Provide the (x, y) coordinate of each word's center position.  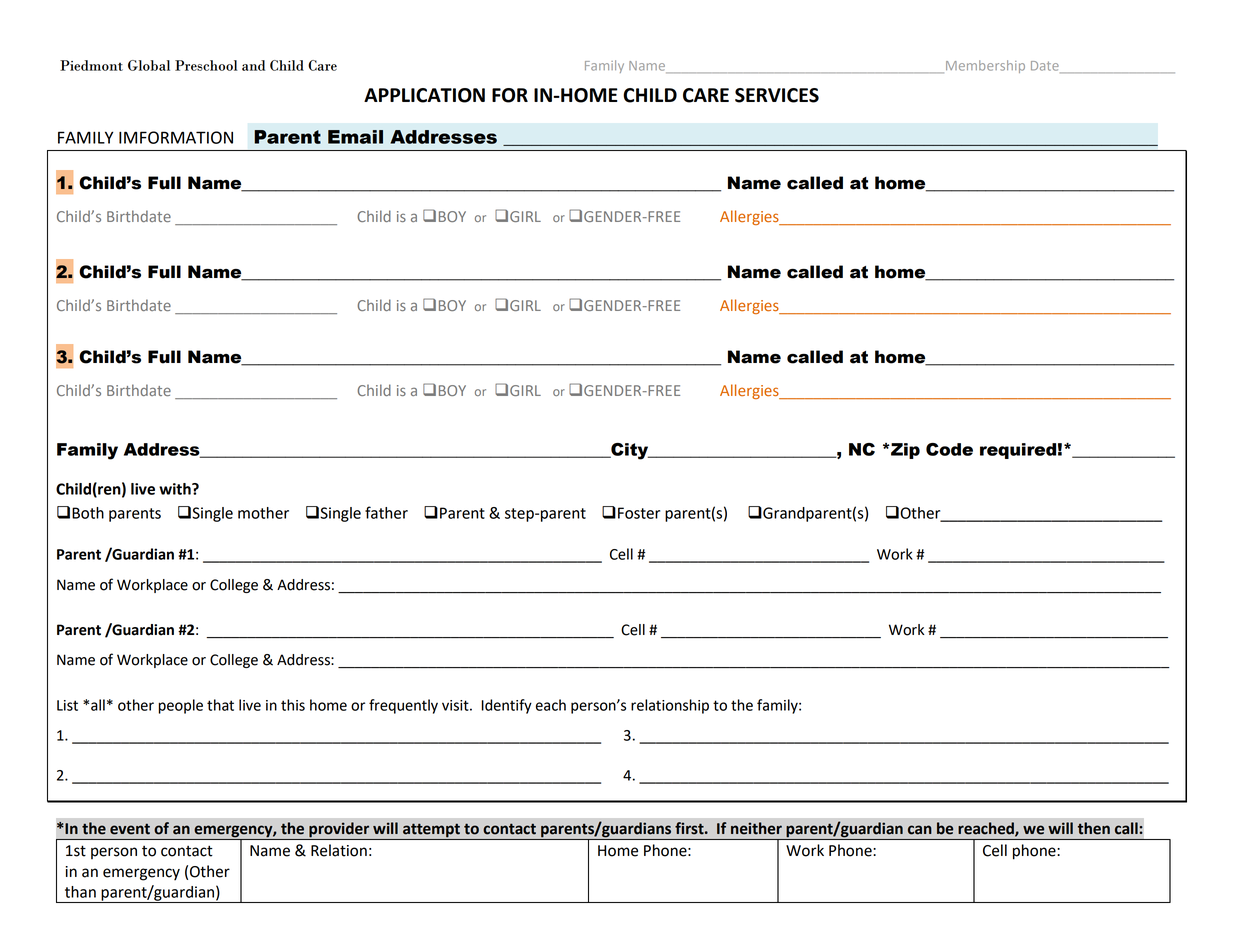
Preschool (206, 65)
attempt (431, 831)
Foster (639, 513)
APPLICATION (424, 95)
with (176, 489)
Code (949, 449)
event (130, 829)
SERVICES (777, 95)
